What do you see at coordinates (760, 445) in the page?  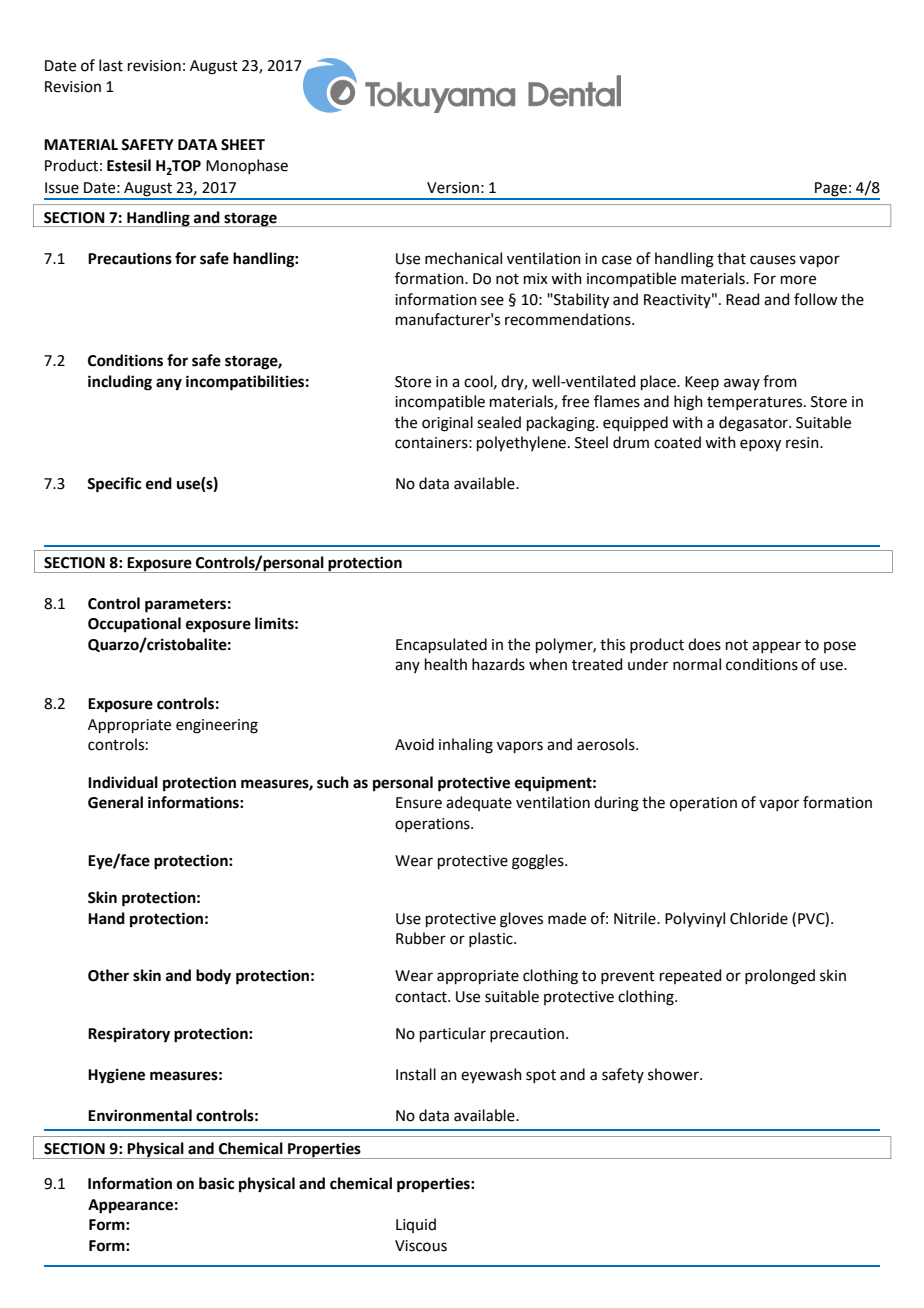 I see `epoxy` at bounding box center [760, 445].
